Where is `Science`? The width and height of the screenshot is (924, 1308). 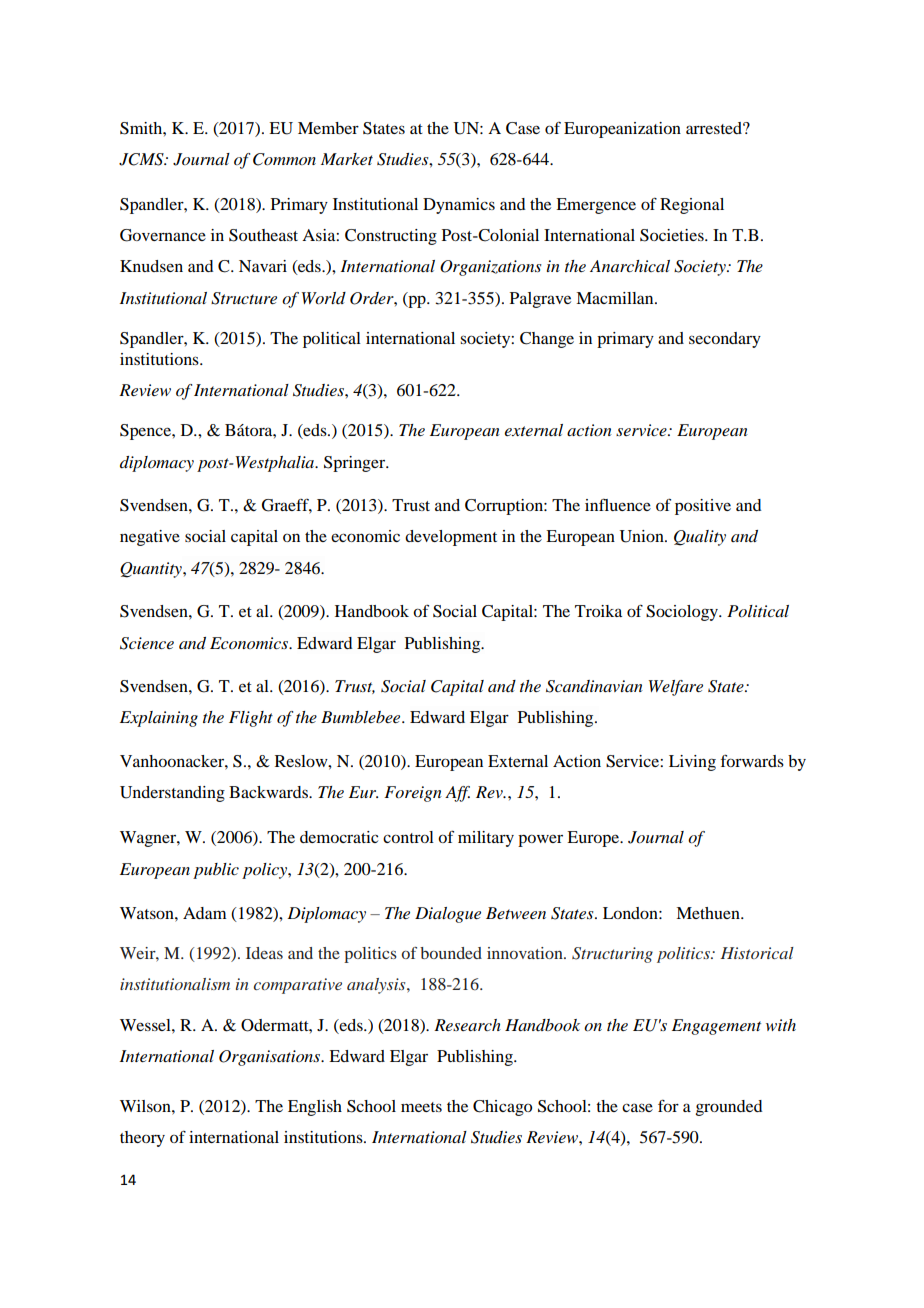
Science is located at coordinates (147, 643).
